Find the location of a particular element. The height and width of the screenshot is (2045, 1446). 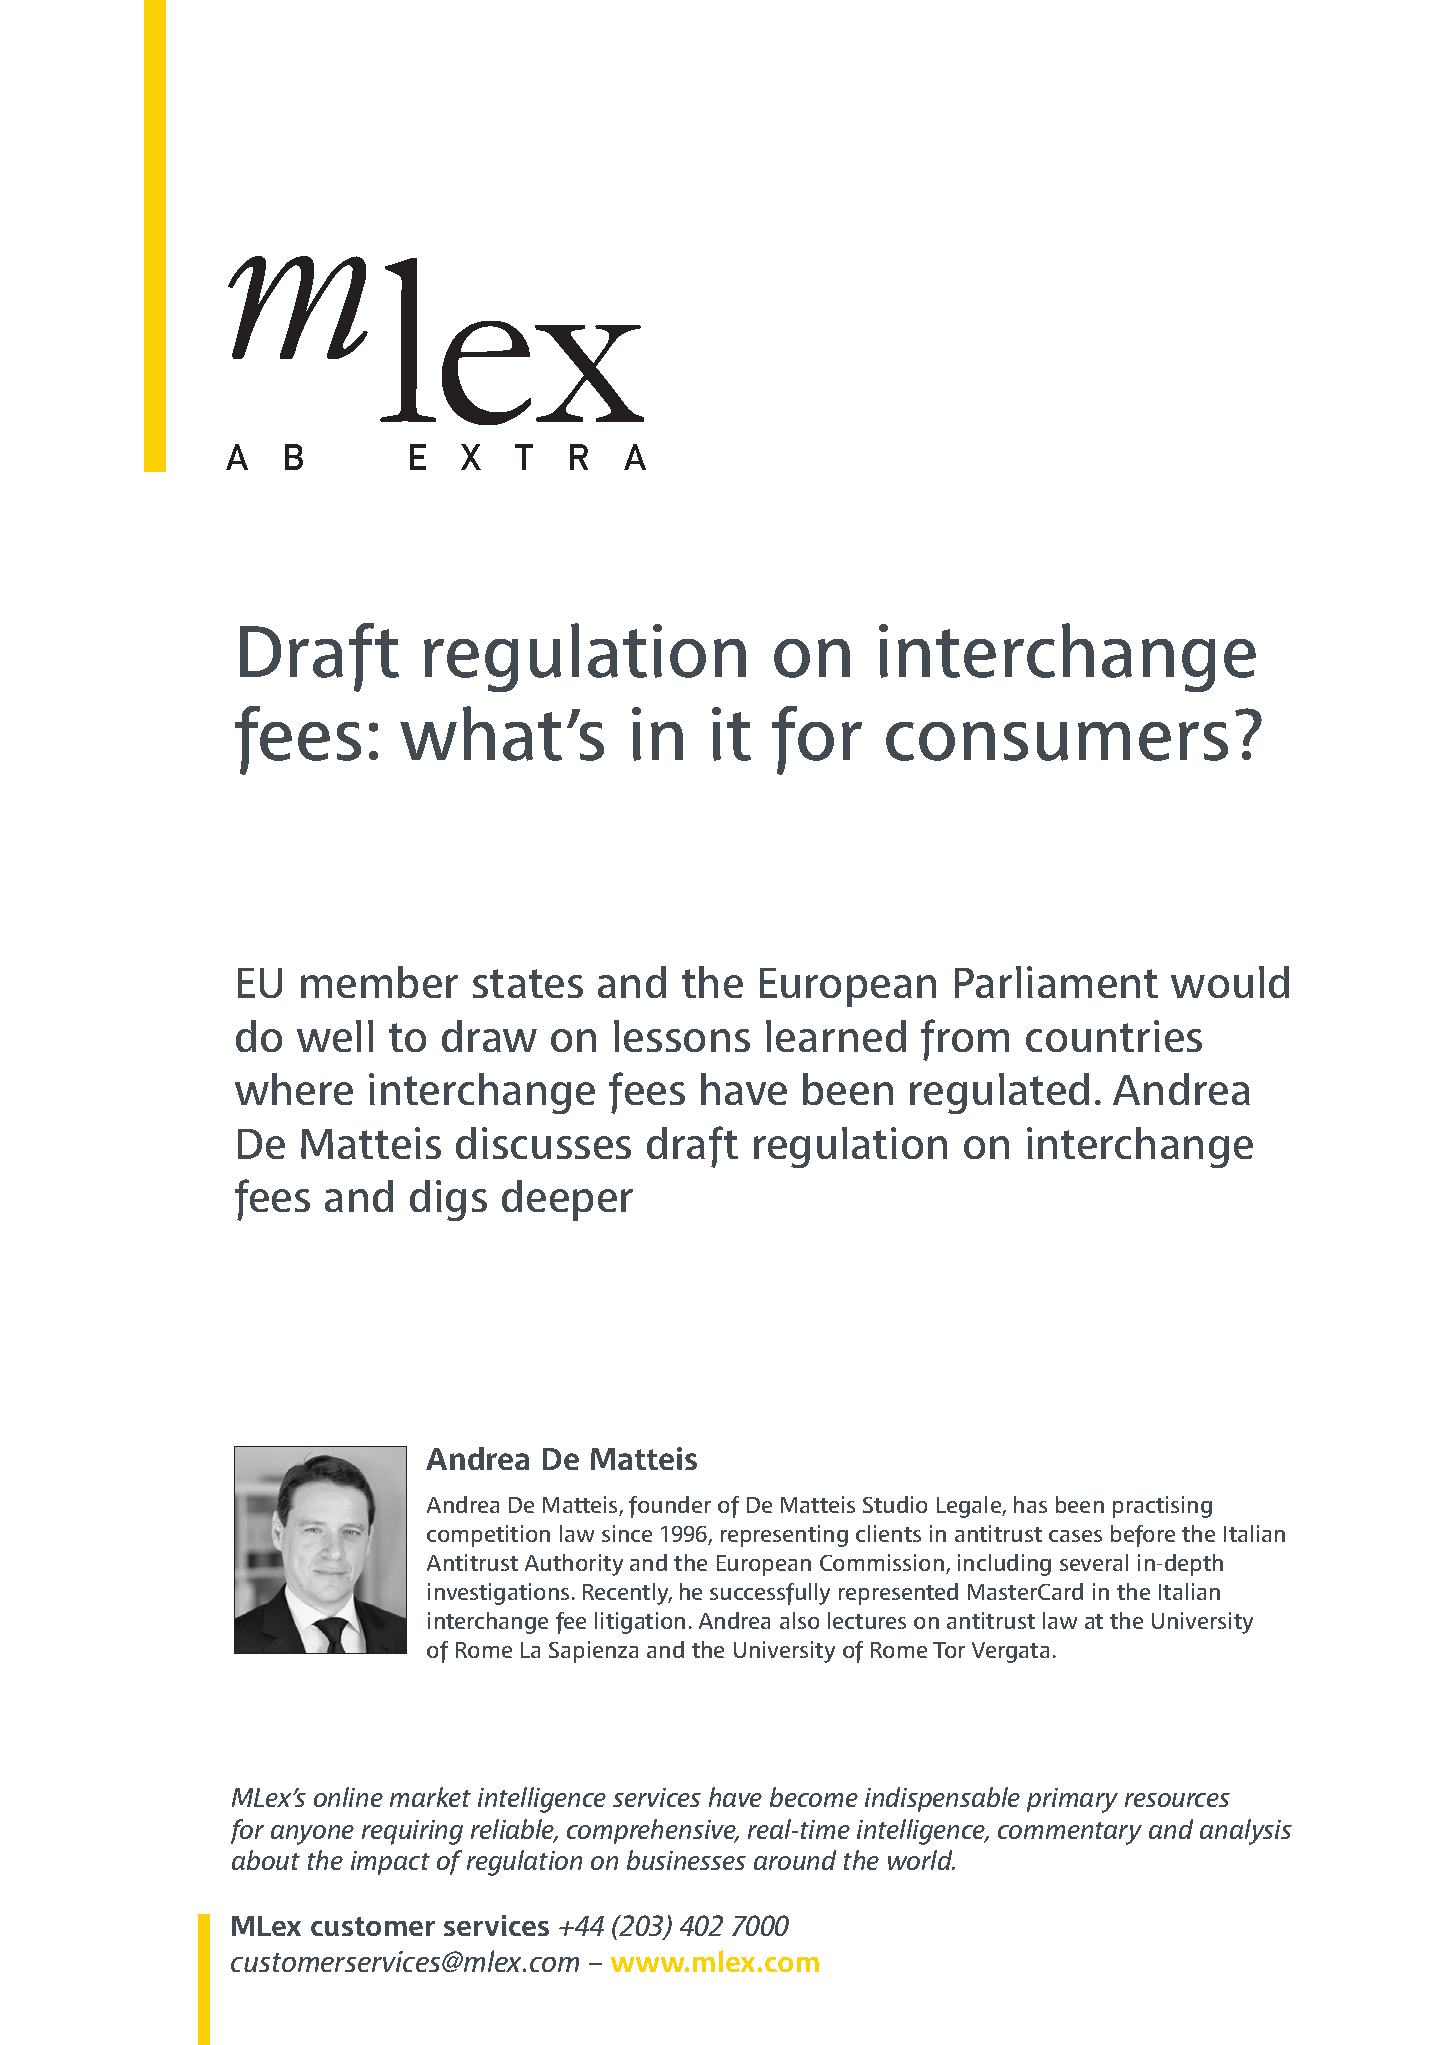

consumers is located at coordinates (1057, 741).
